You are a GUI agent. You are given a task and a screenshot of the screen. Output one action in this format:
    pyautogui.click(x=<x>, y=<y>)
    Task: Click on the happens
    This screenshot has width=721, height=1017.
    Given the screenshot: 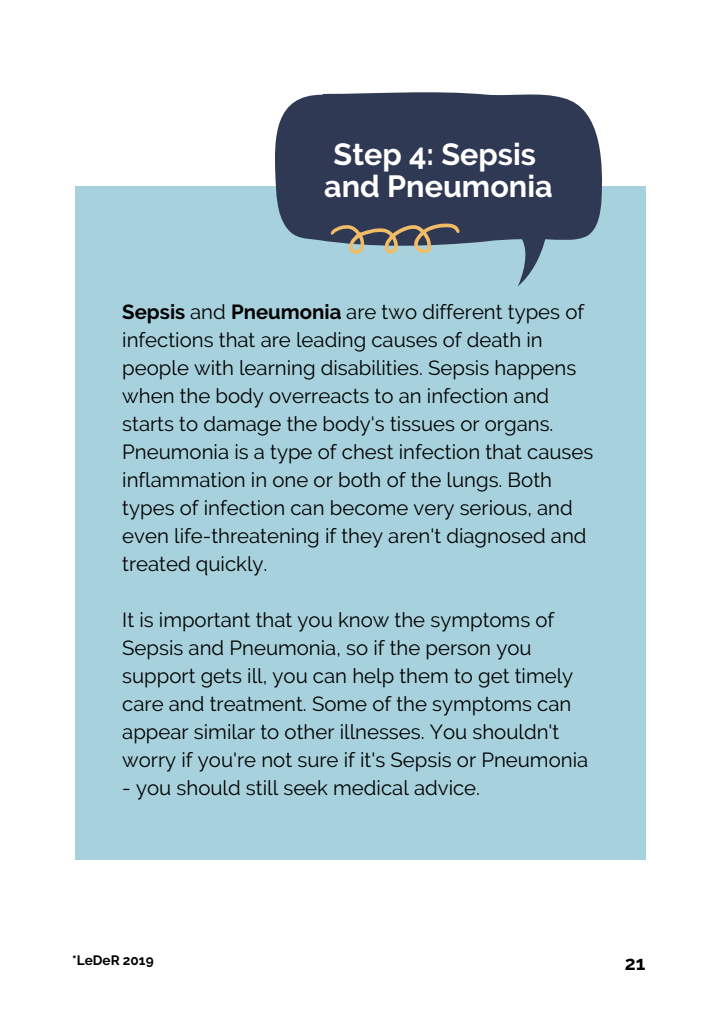 What is the action you would take?
    pyautogui.click(x=536, y=370)
